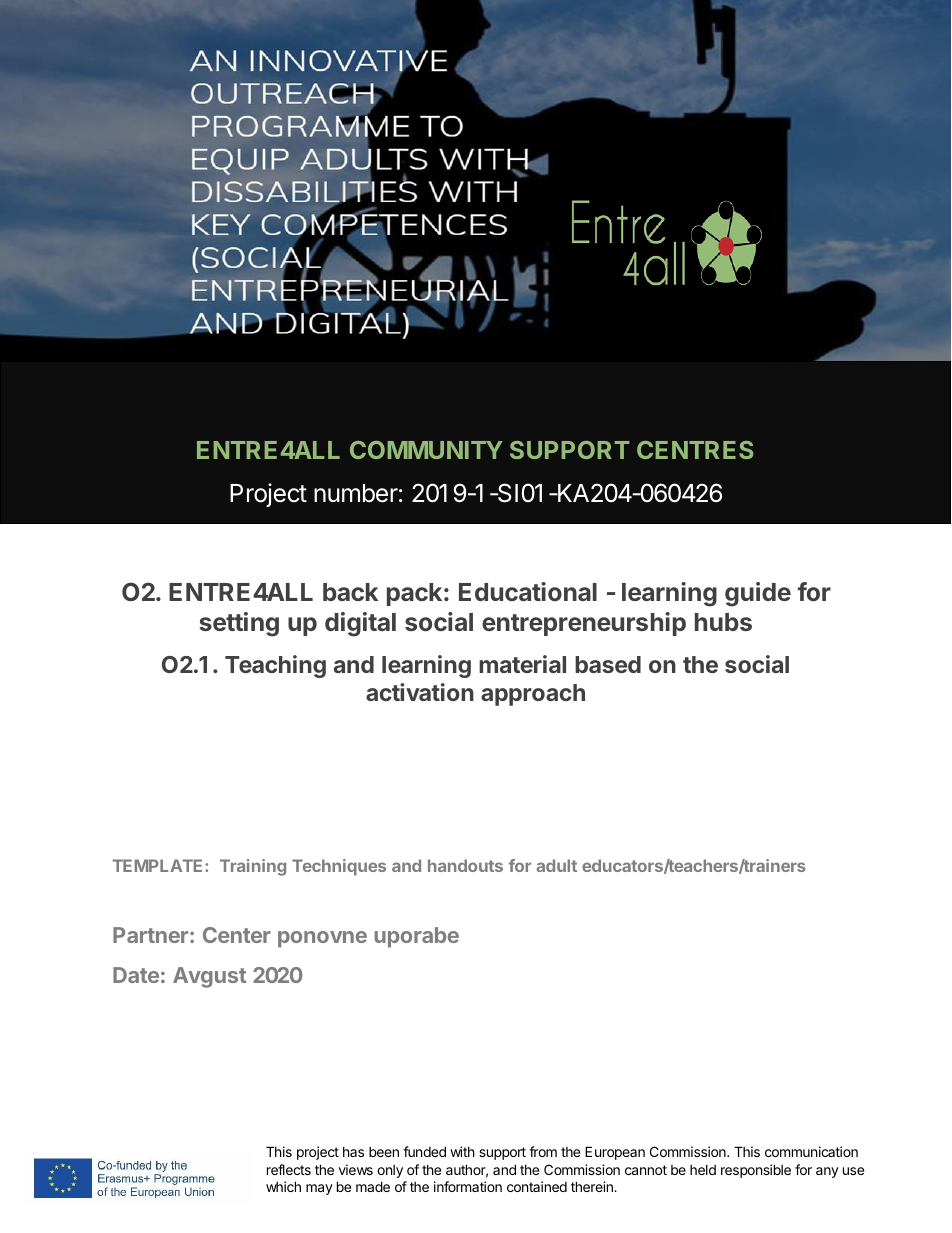 The width and height of the page is (952, 1233). Describe the element at coordinates (356, 493) in the page. I see `number` at that location.
